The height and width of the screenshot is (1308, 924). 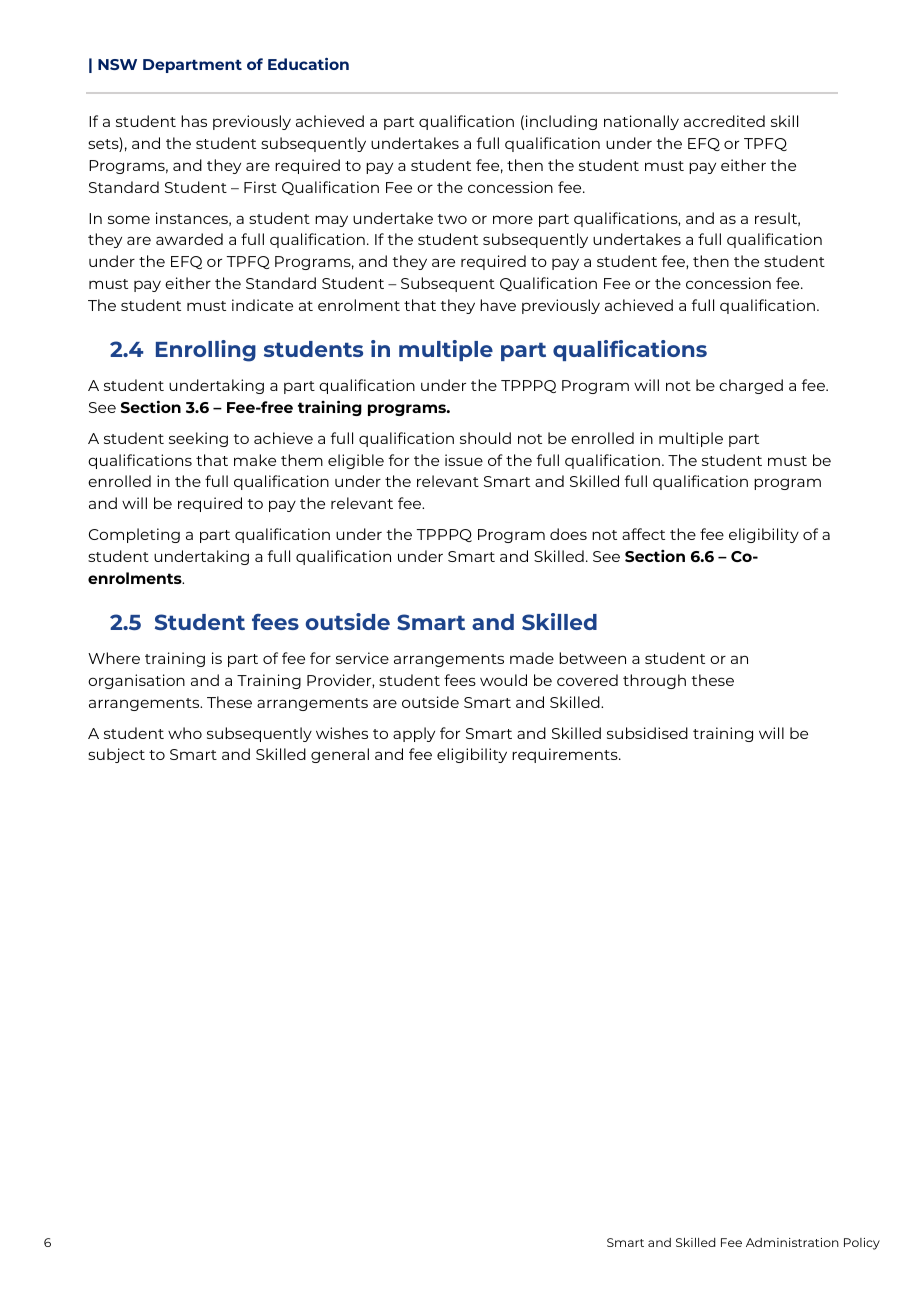 I want to click on has, so click(x=194, y=121).
